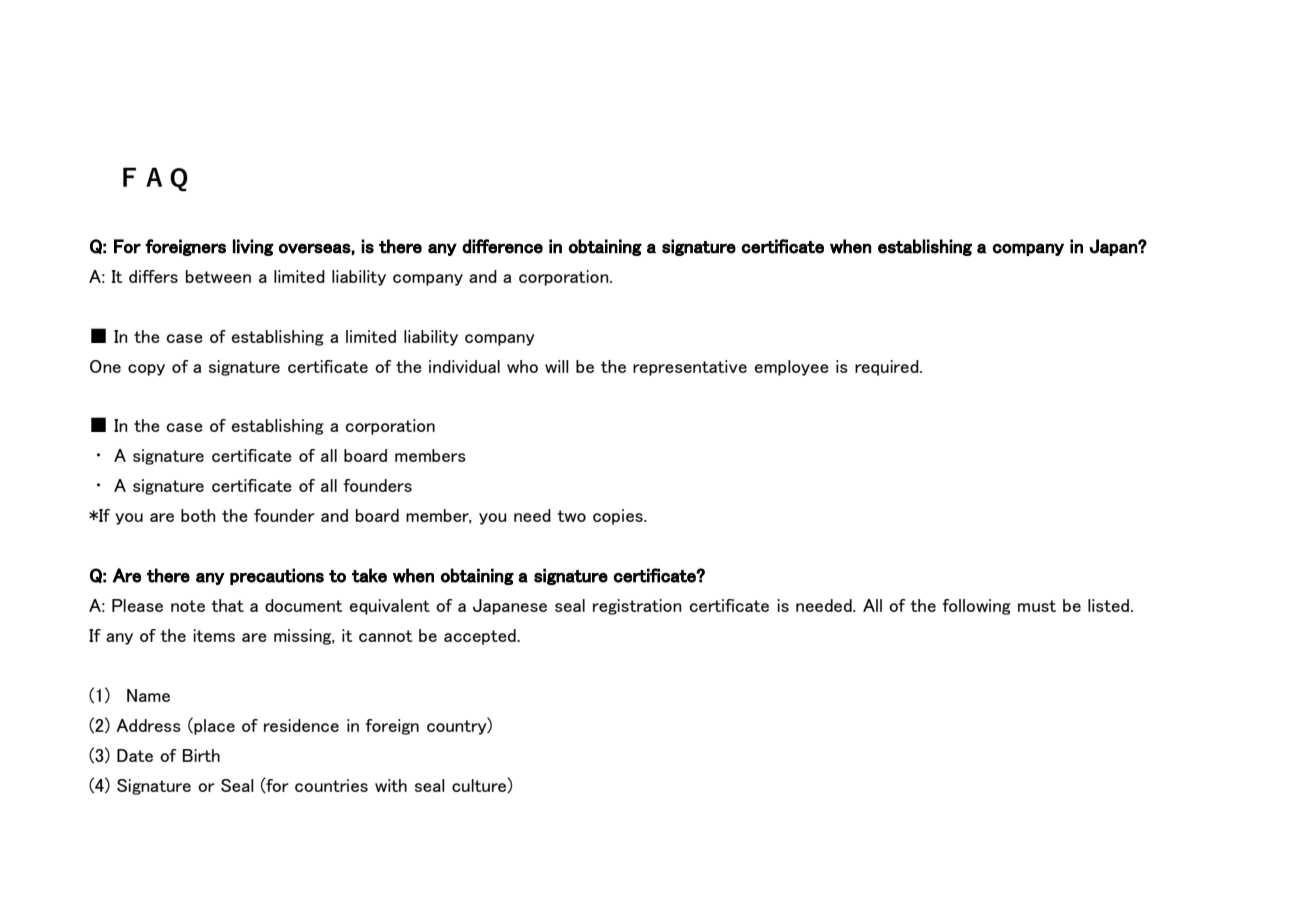 This screenshot has height=924, width=1308. What do you see at coordinates (791, 368) in the screenshot?
I see `employee` at bounding box center [791, 368].
